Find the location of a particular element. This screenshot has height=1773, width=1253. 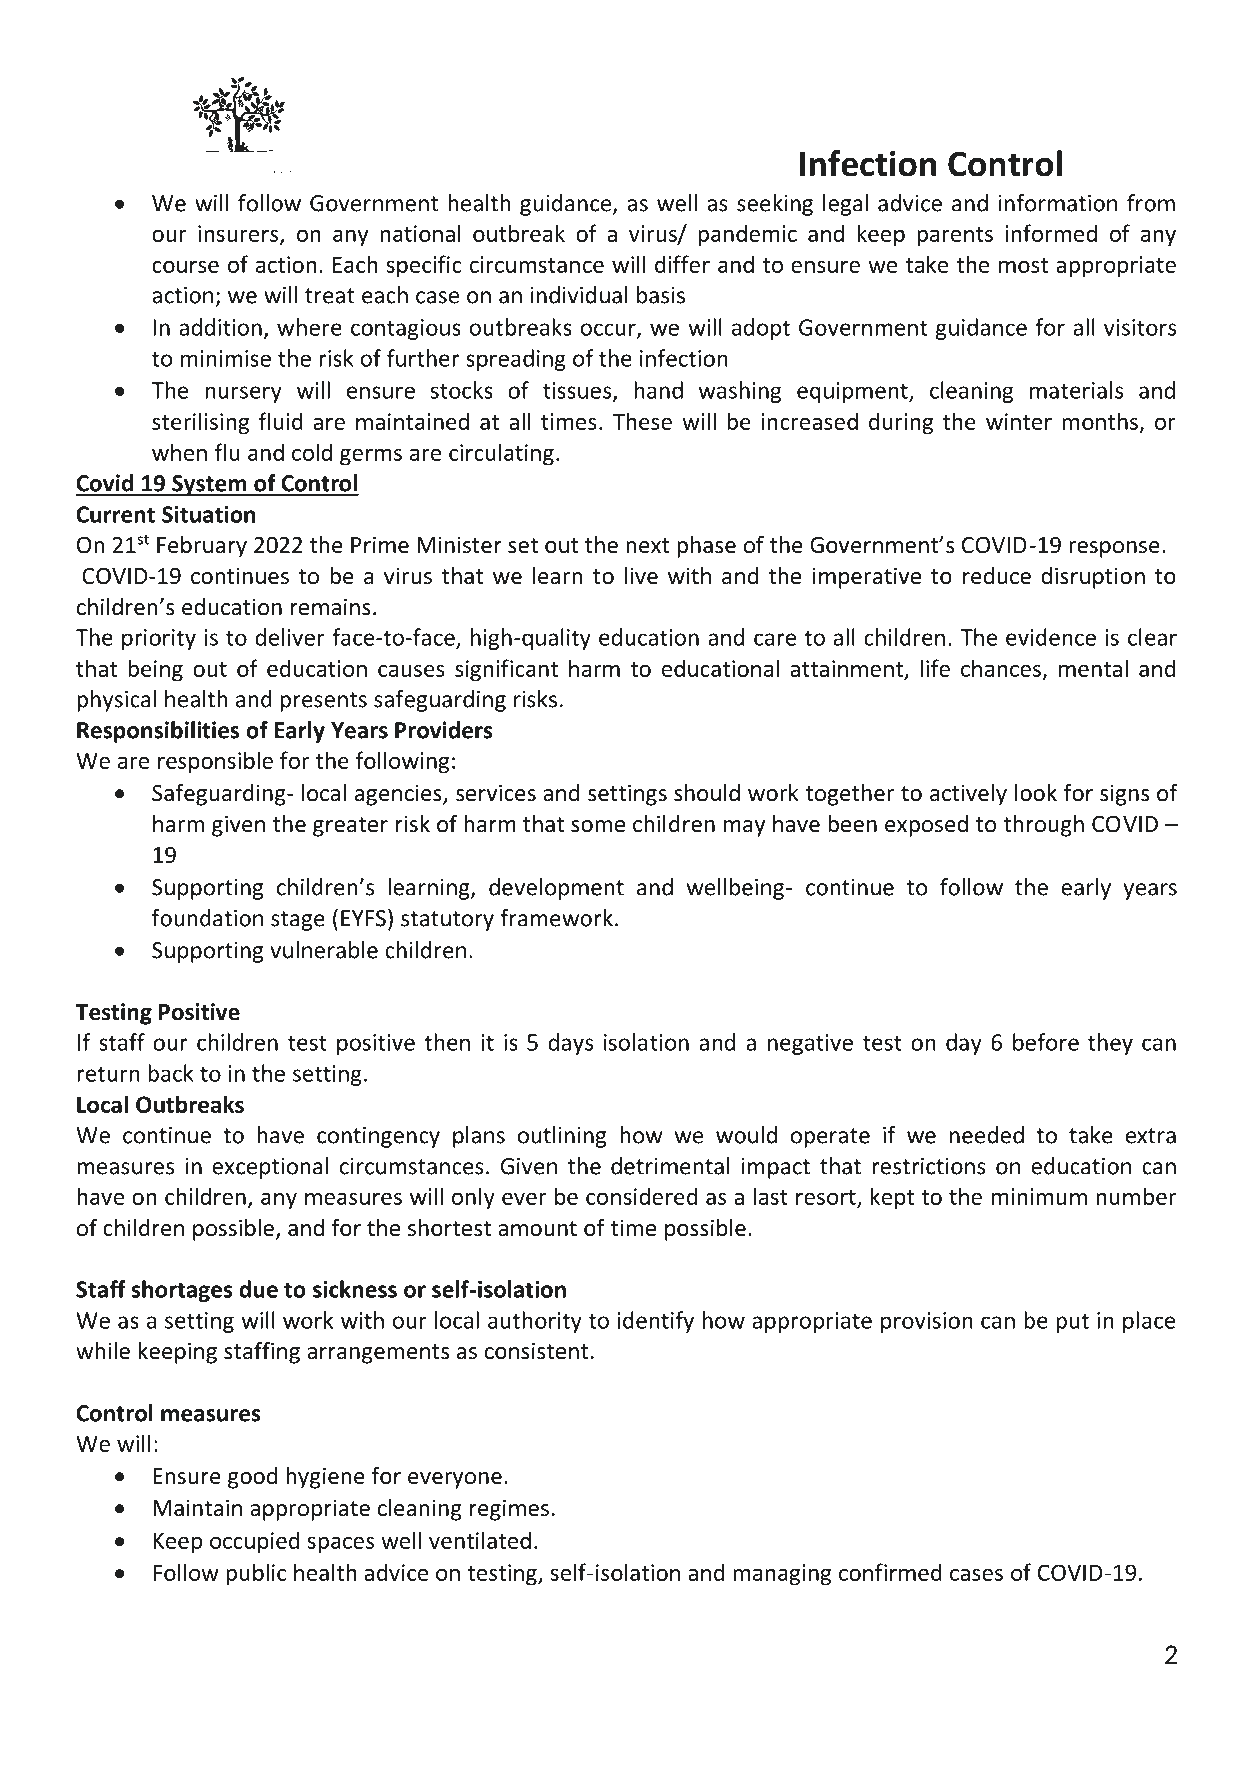

considered is located at coordinates (641, 1196).
